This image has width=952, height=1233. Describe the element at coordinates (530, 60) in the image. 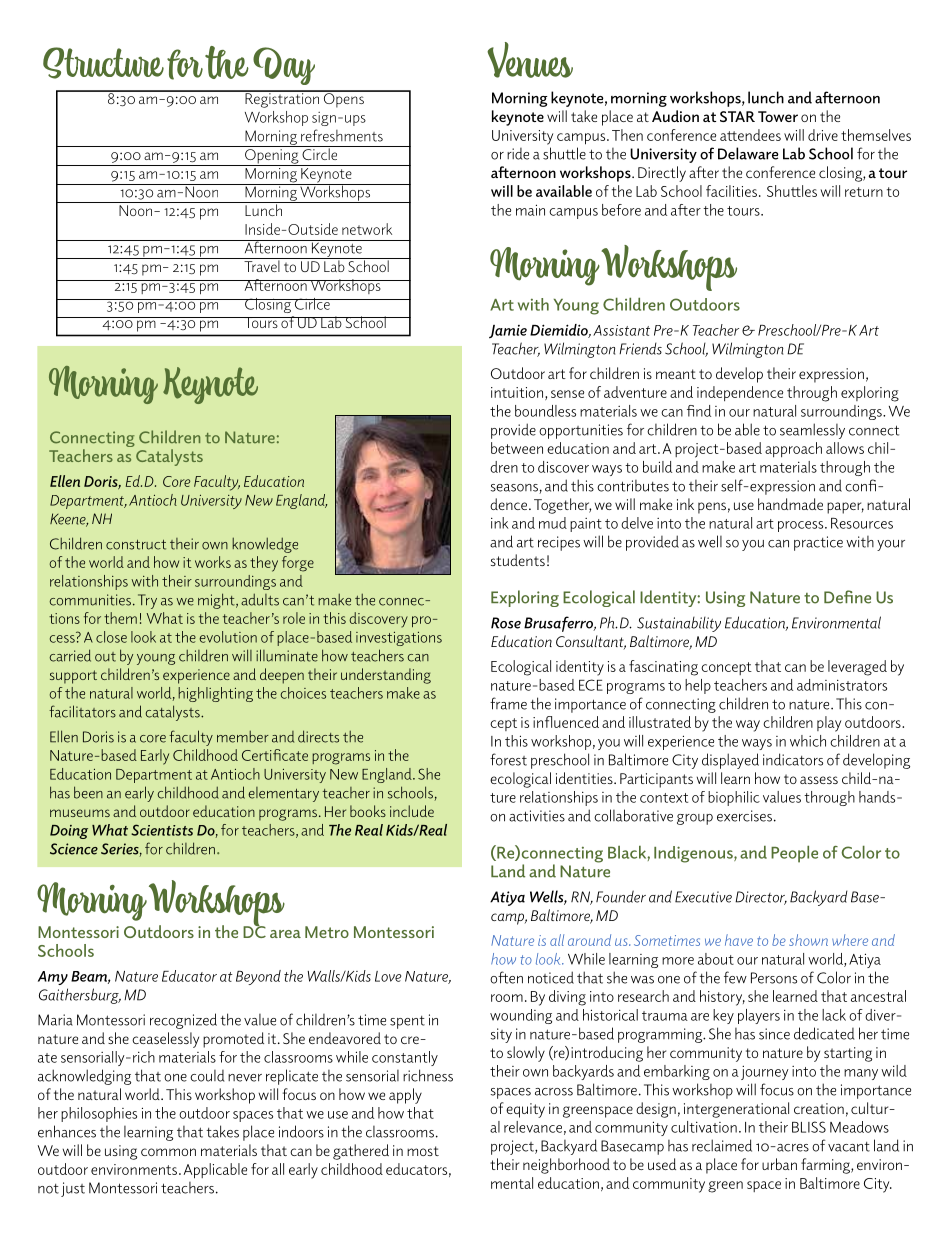

I see `Venues` at that location.
